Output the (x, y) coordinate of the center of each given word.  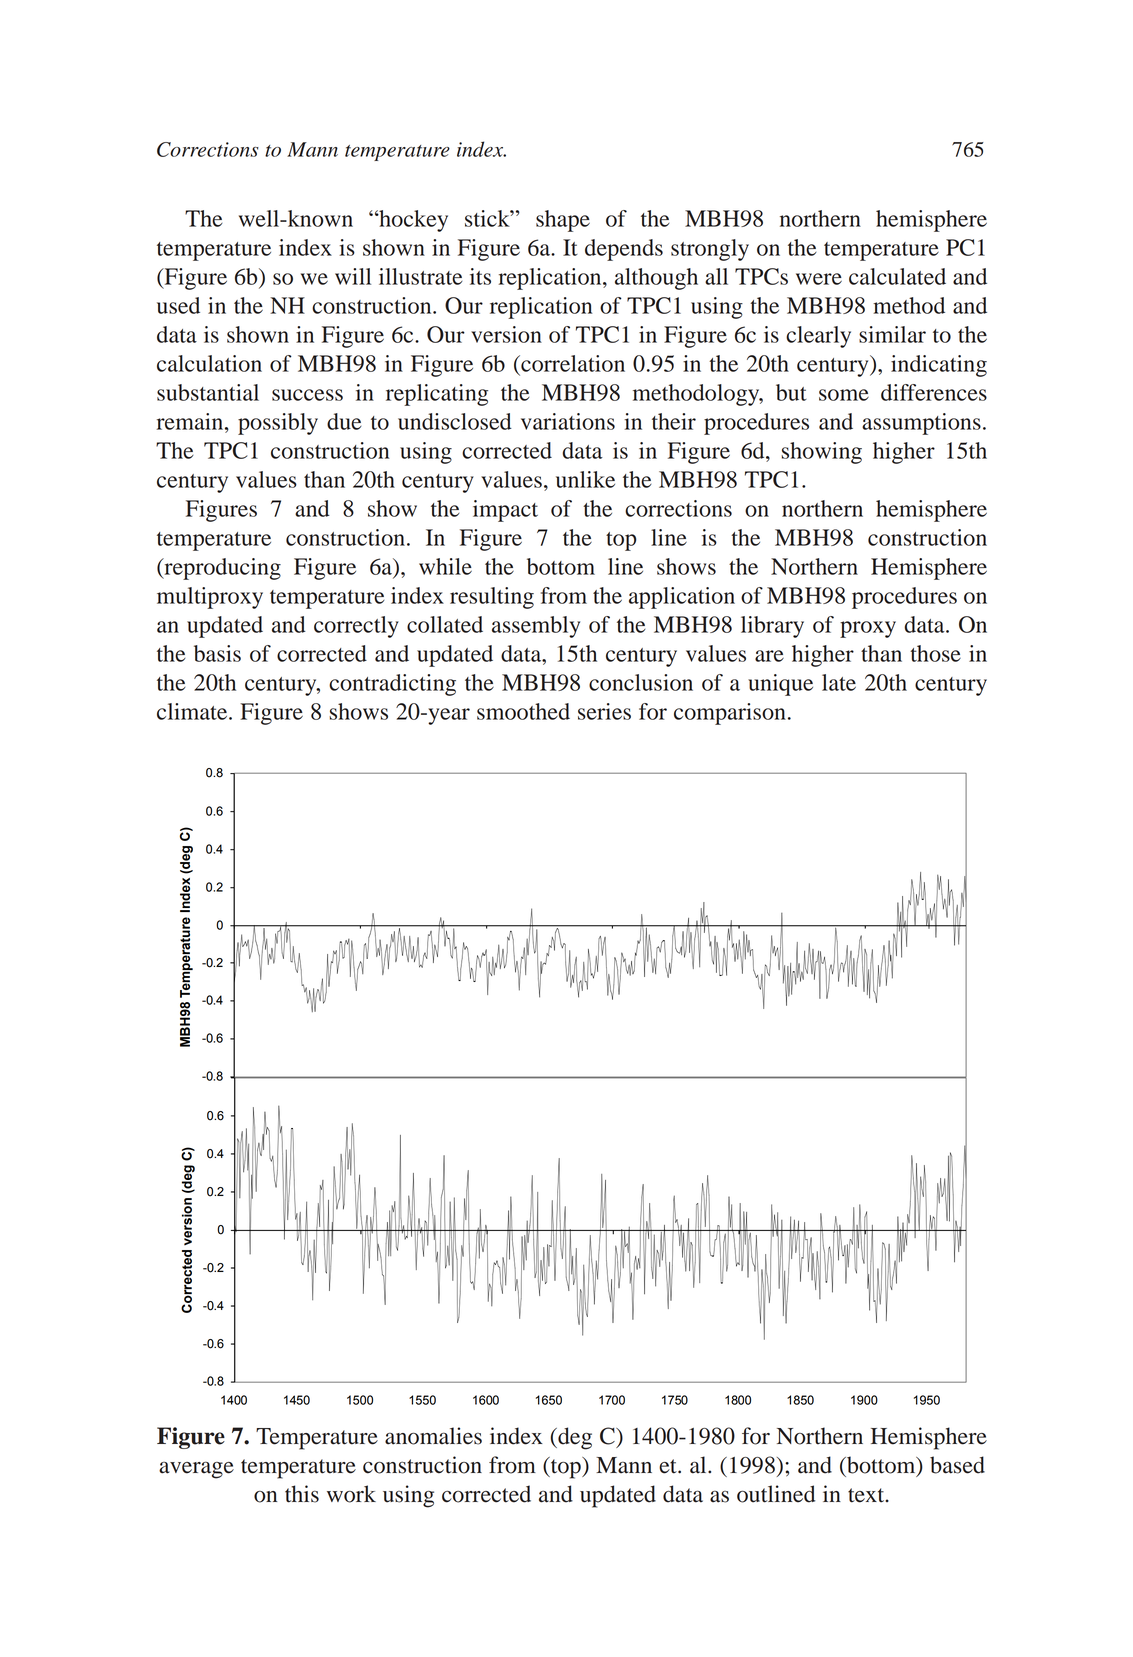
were (819, 279)
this (302, 1494)
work (351, 1494)
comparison (730, 714)
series (604, 711)
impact (505, 511)
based (957, 1465)
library (772, 627)
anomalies (433, 1436)
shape (563, 221)
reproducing (221, 569)
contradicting (392, 685)
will (353, 276)
